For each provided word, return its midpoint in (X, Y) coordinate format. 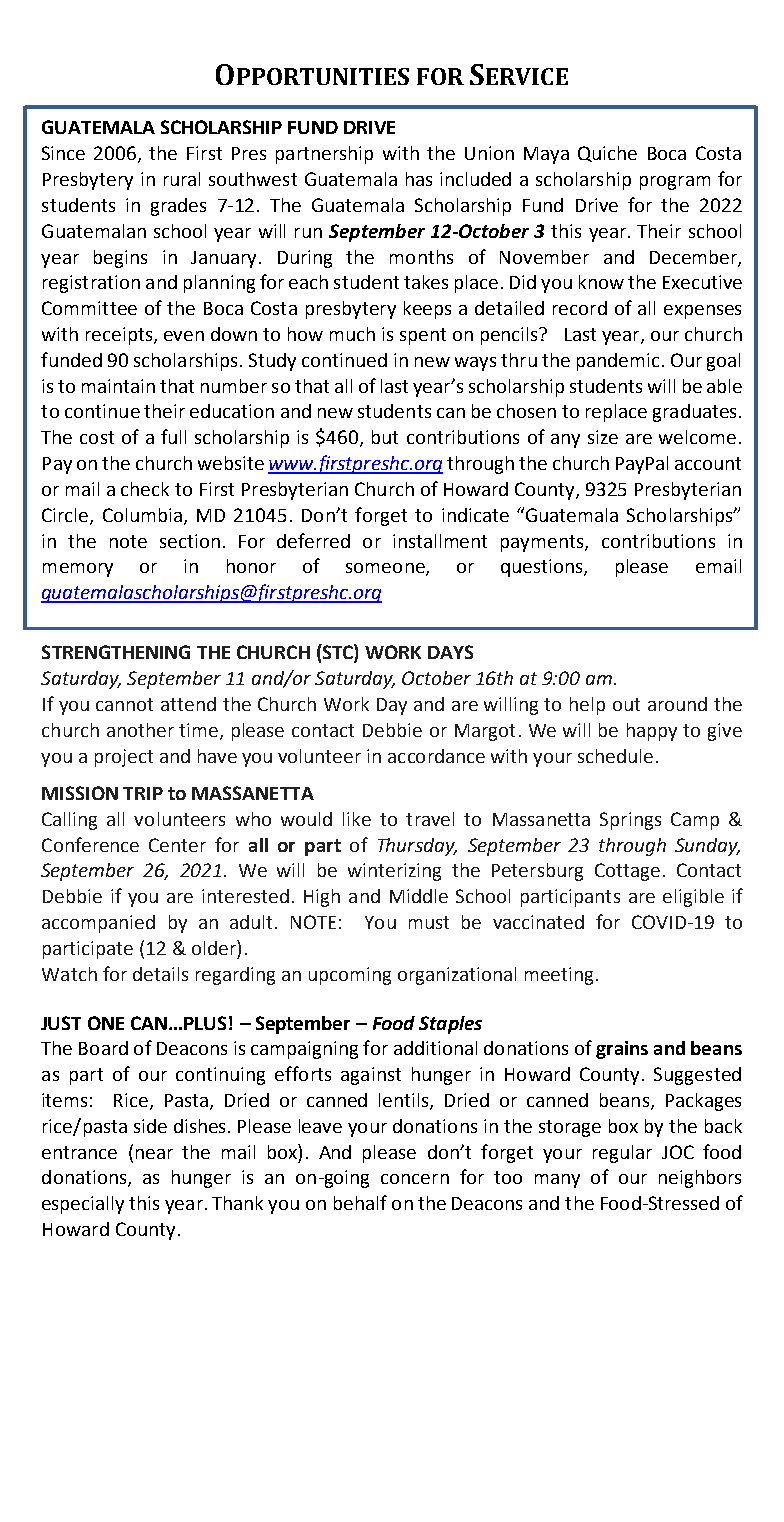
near (154, 1154)
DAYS (450, 652)
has (419, 179)
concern (415, 1179)
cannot (124, 704)
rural (182, 179)
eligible (693, 898)
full (173, 436)
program (675, 183)
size (603, 437)
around (677, 704)
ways (475, 364)
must (429, 922)
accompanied (98, 924)
